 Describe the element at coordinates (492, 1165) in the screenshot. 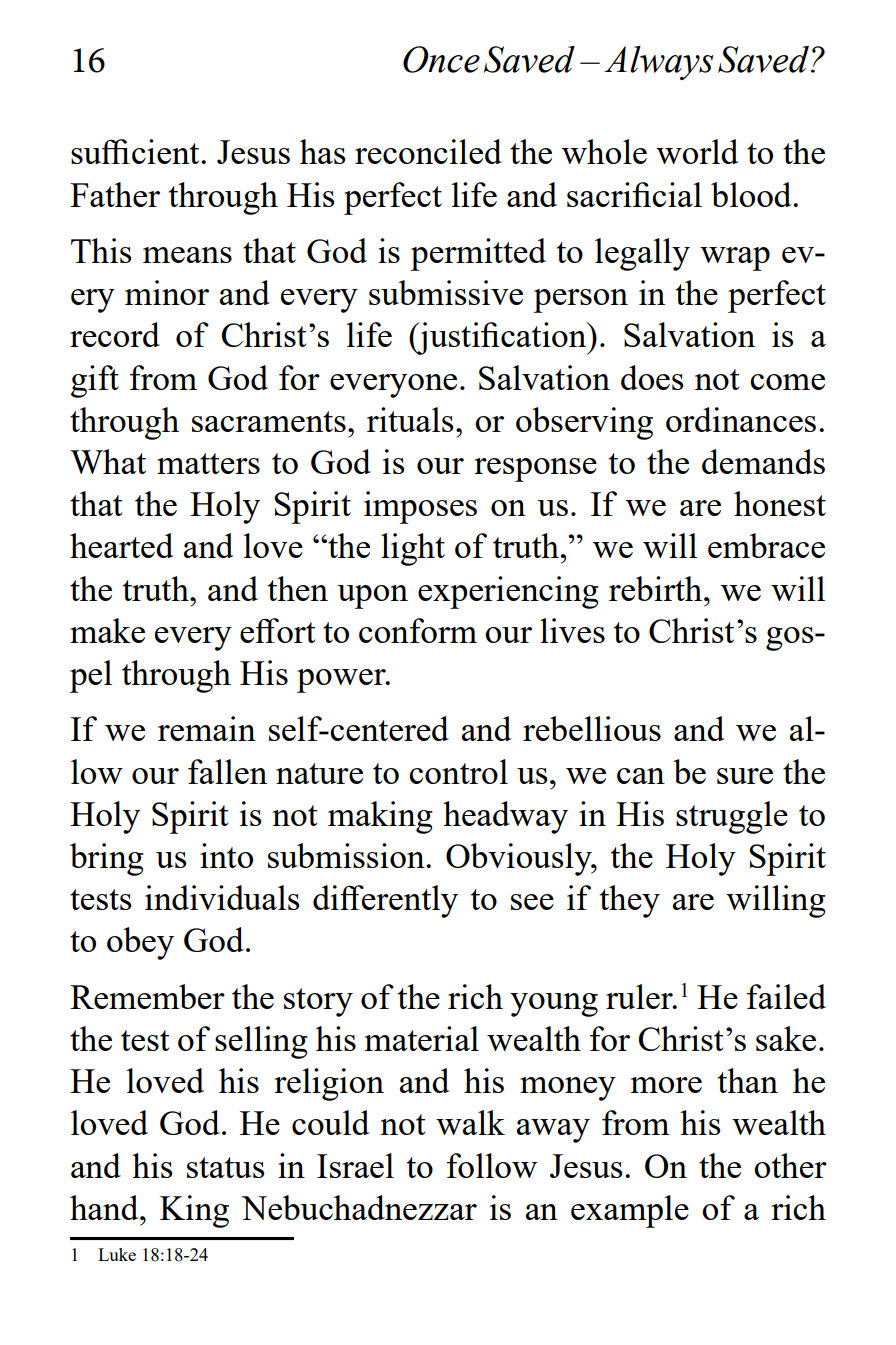

I see `follow` at that location.
